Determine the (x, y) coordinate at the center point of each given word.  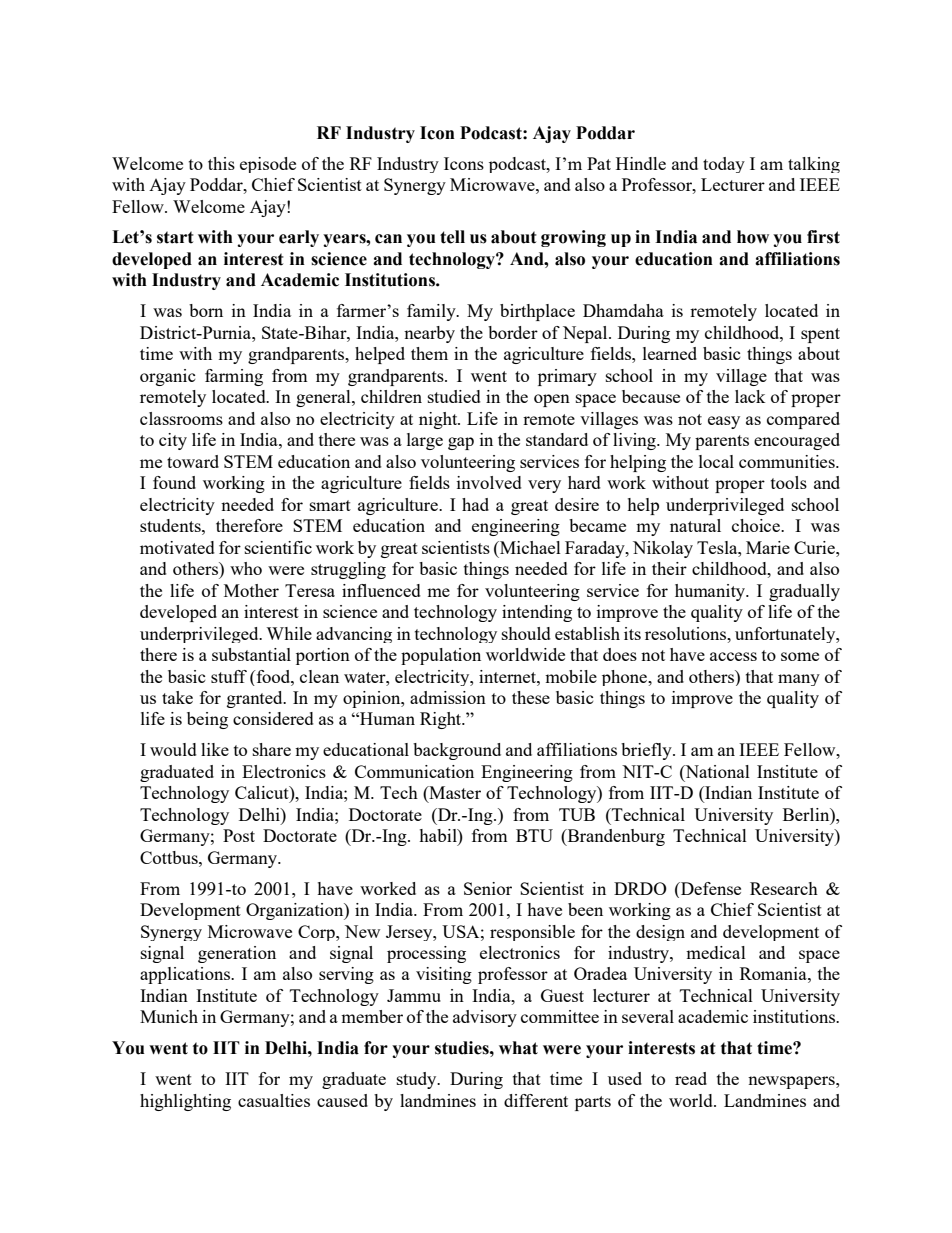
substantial (251, 654)
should (526, 633)
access (733, 656)
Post (239, 835)
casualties (274, 1100)
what (518, 1048)
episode (268, 165)
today (724, 165)
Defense (710, 888)
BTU (534, 835)
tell (452, 237)
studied (454, 396)
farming (234, 377)
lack (750, 396)
